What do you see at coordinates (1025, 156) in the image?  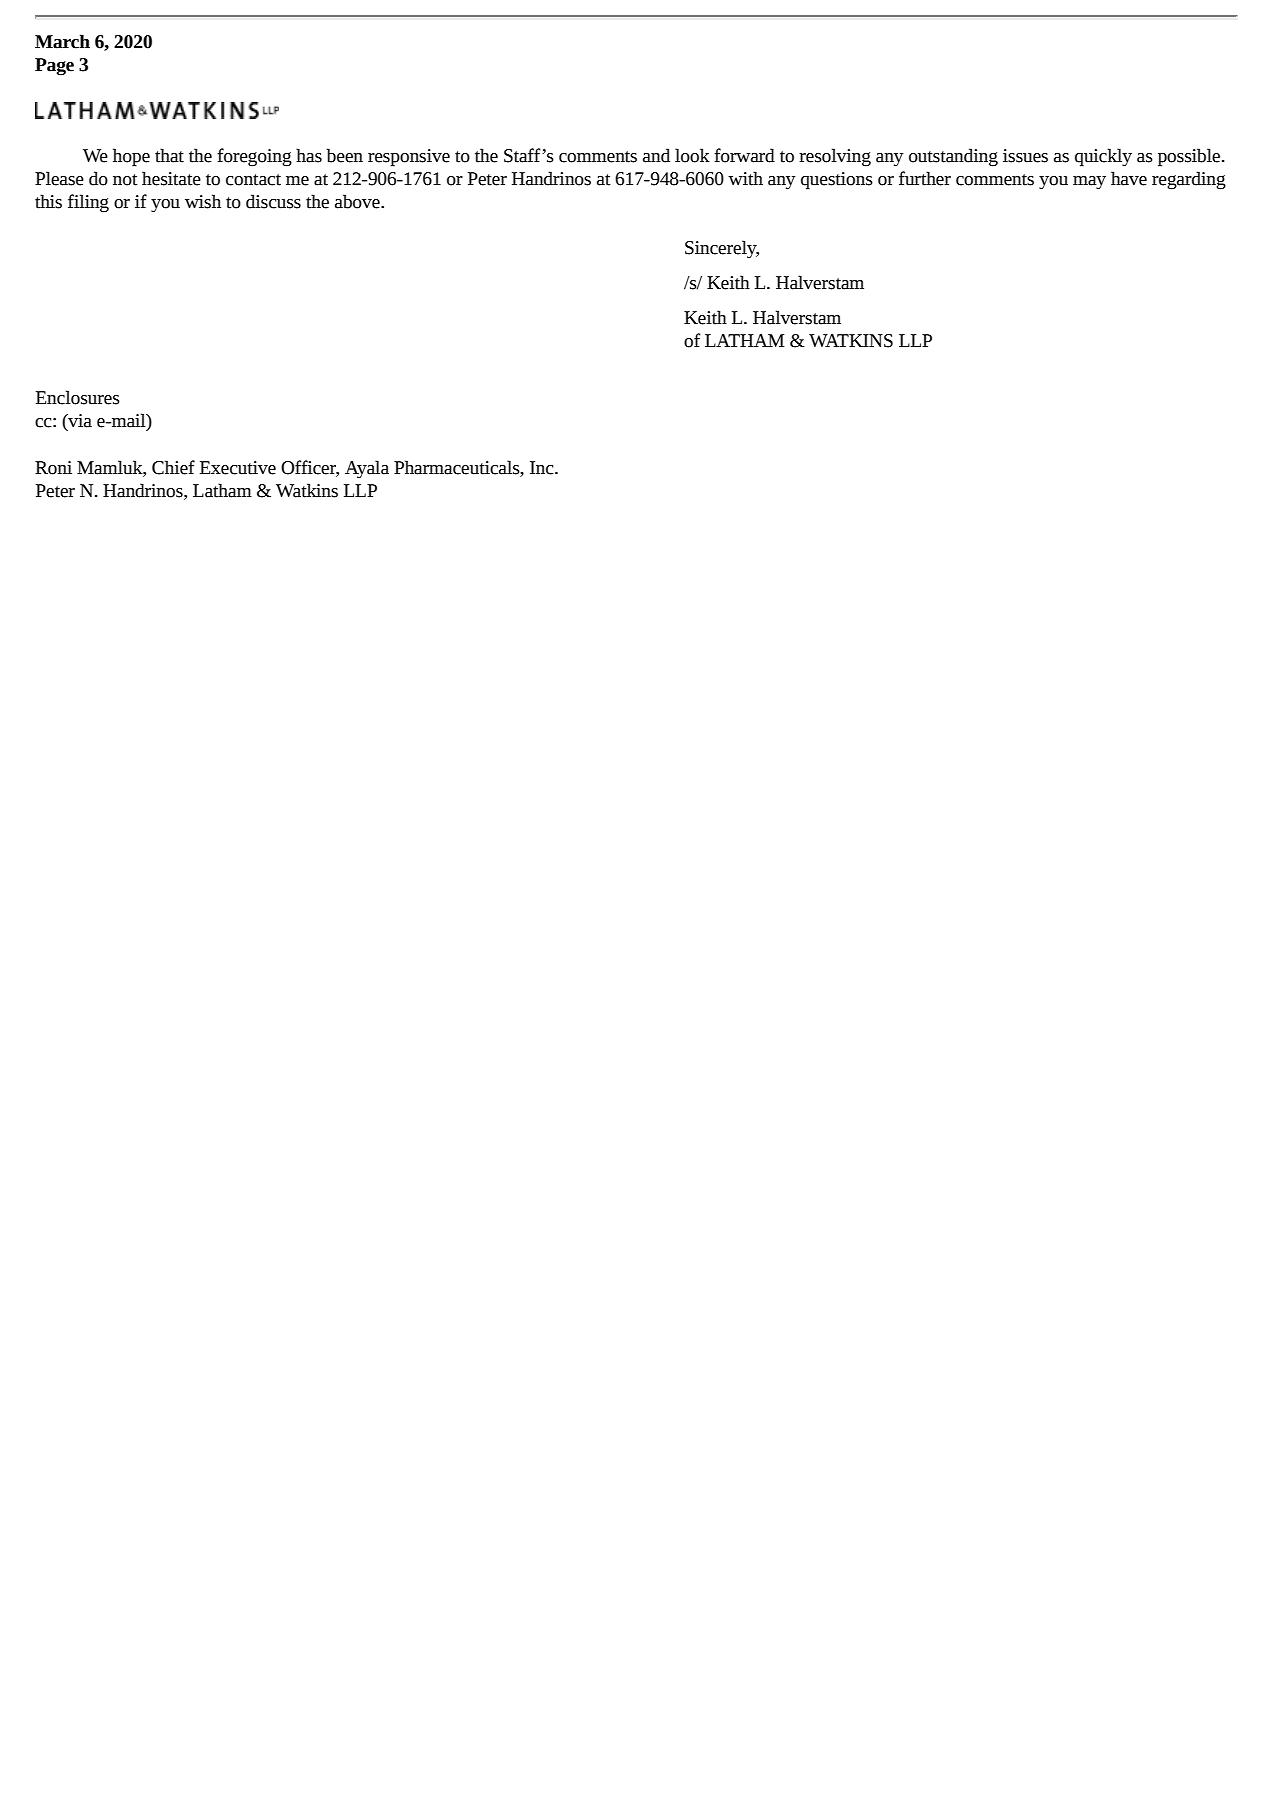 I see `issues` at bounding box center [1025, 156].
